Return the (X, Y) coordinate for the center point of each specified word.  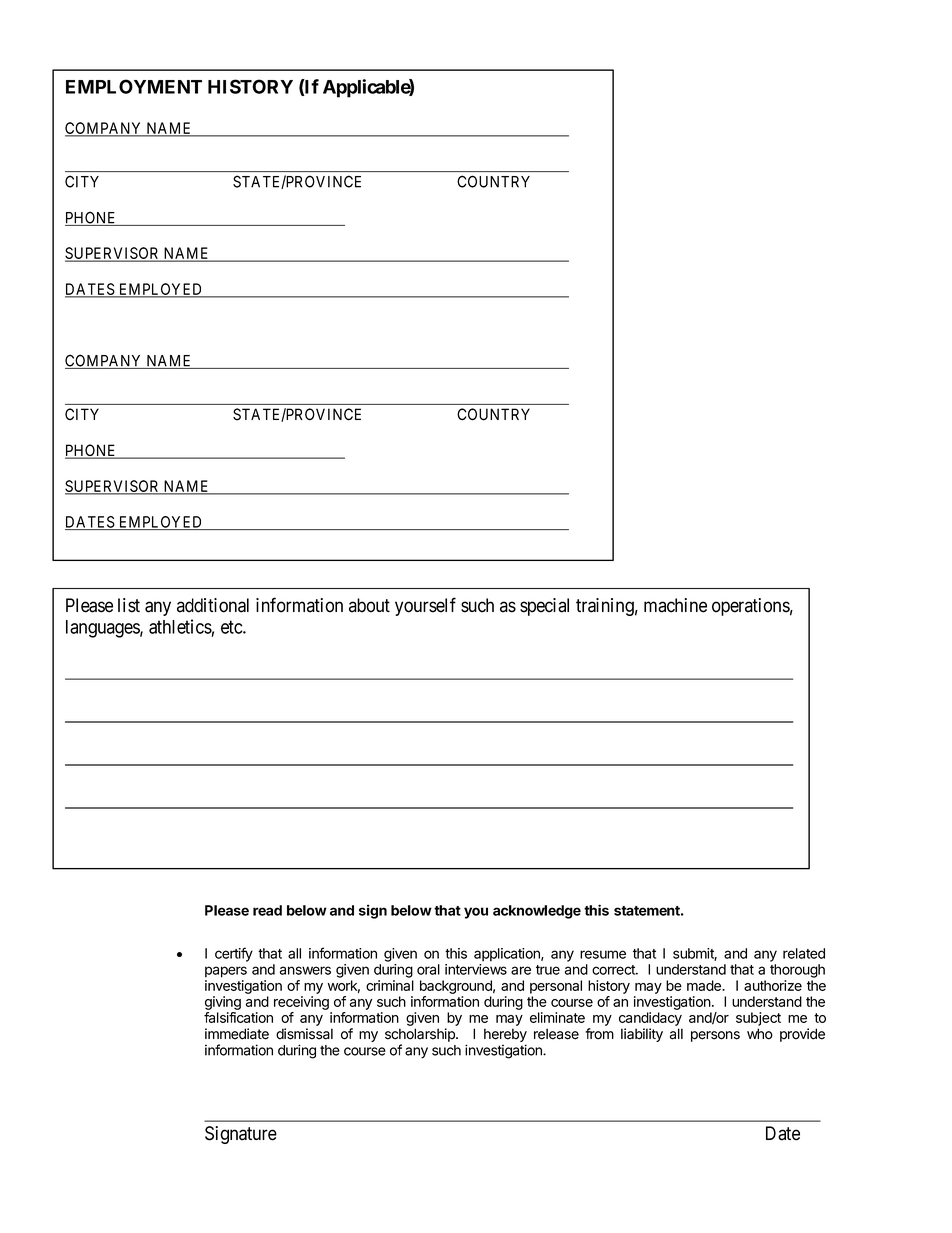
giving (223, 1003)
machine (675, 605)
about (369, 605)
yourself (425, 606)
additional (213, 605)
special (544, 607)
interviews (476, 969)
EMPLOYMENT (134, 86)
